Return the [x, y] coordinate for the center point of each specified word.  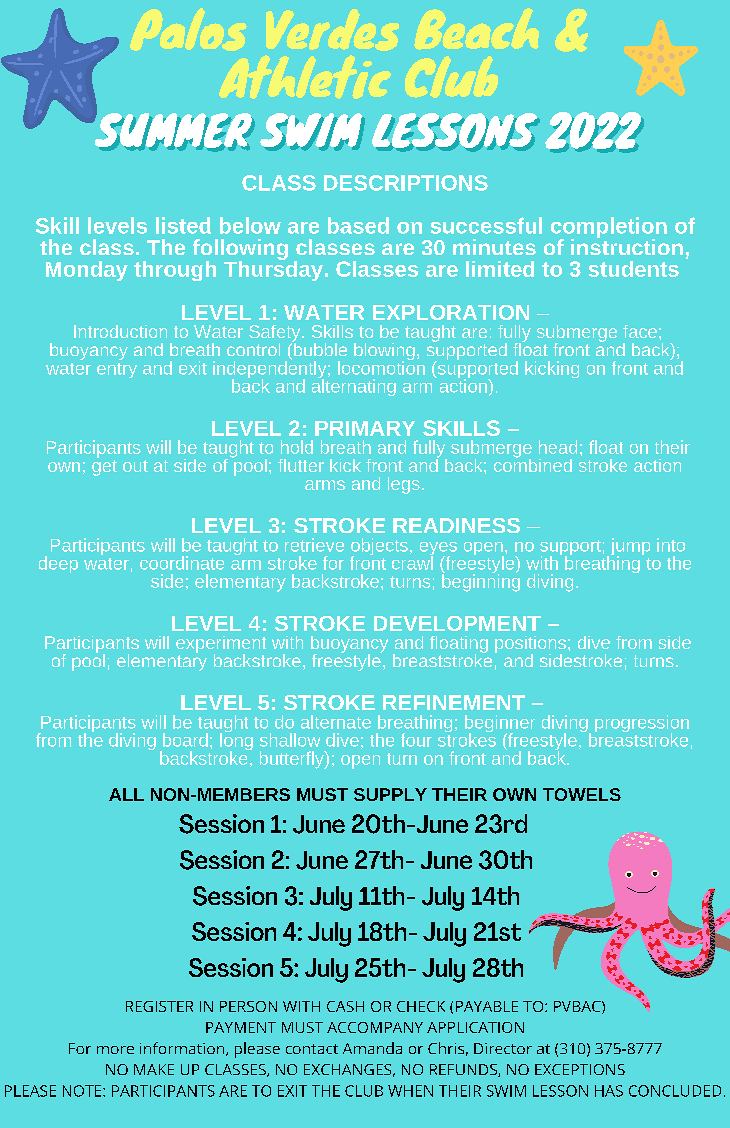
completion [609, 229]
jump [629, 548]
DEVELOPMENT [457, 623]
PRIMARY [365, 428]
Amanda [372, 1048]
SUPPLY [390, 794]
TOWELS [582, 794]
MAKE [154, 1069]
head [558, 447]
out [135, 466]
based [358, 225]
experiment [221, 645]
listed [183, 225]
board [185, 740]
